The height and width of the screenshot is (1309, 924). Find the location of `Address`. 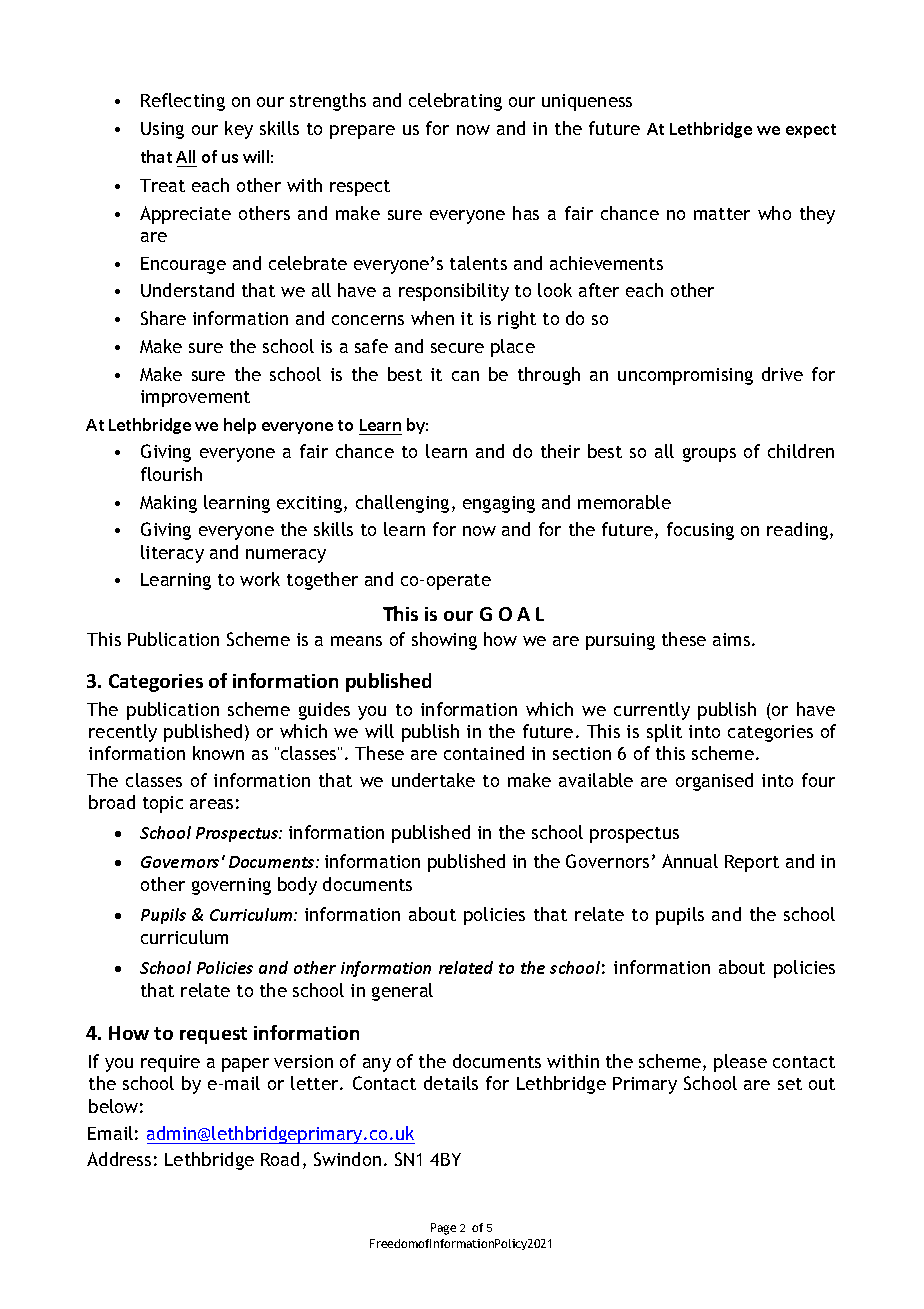

Address is located at coordinates (119, 1159).
